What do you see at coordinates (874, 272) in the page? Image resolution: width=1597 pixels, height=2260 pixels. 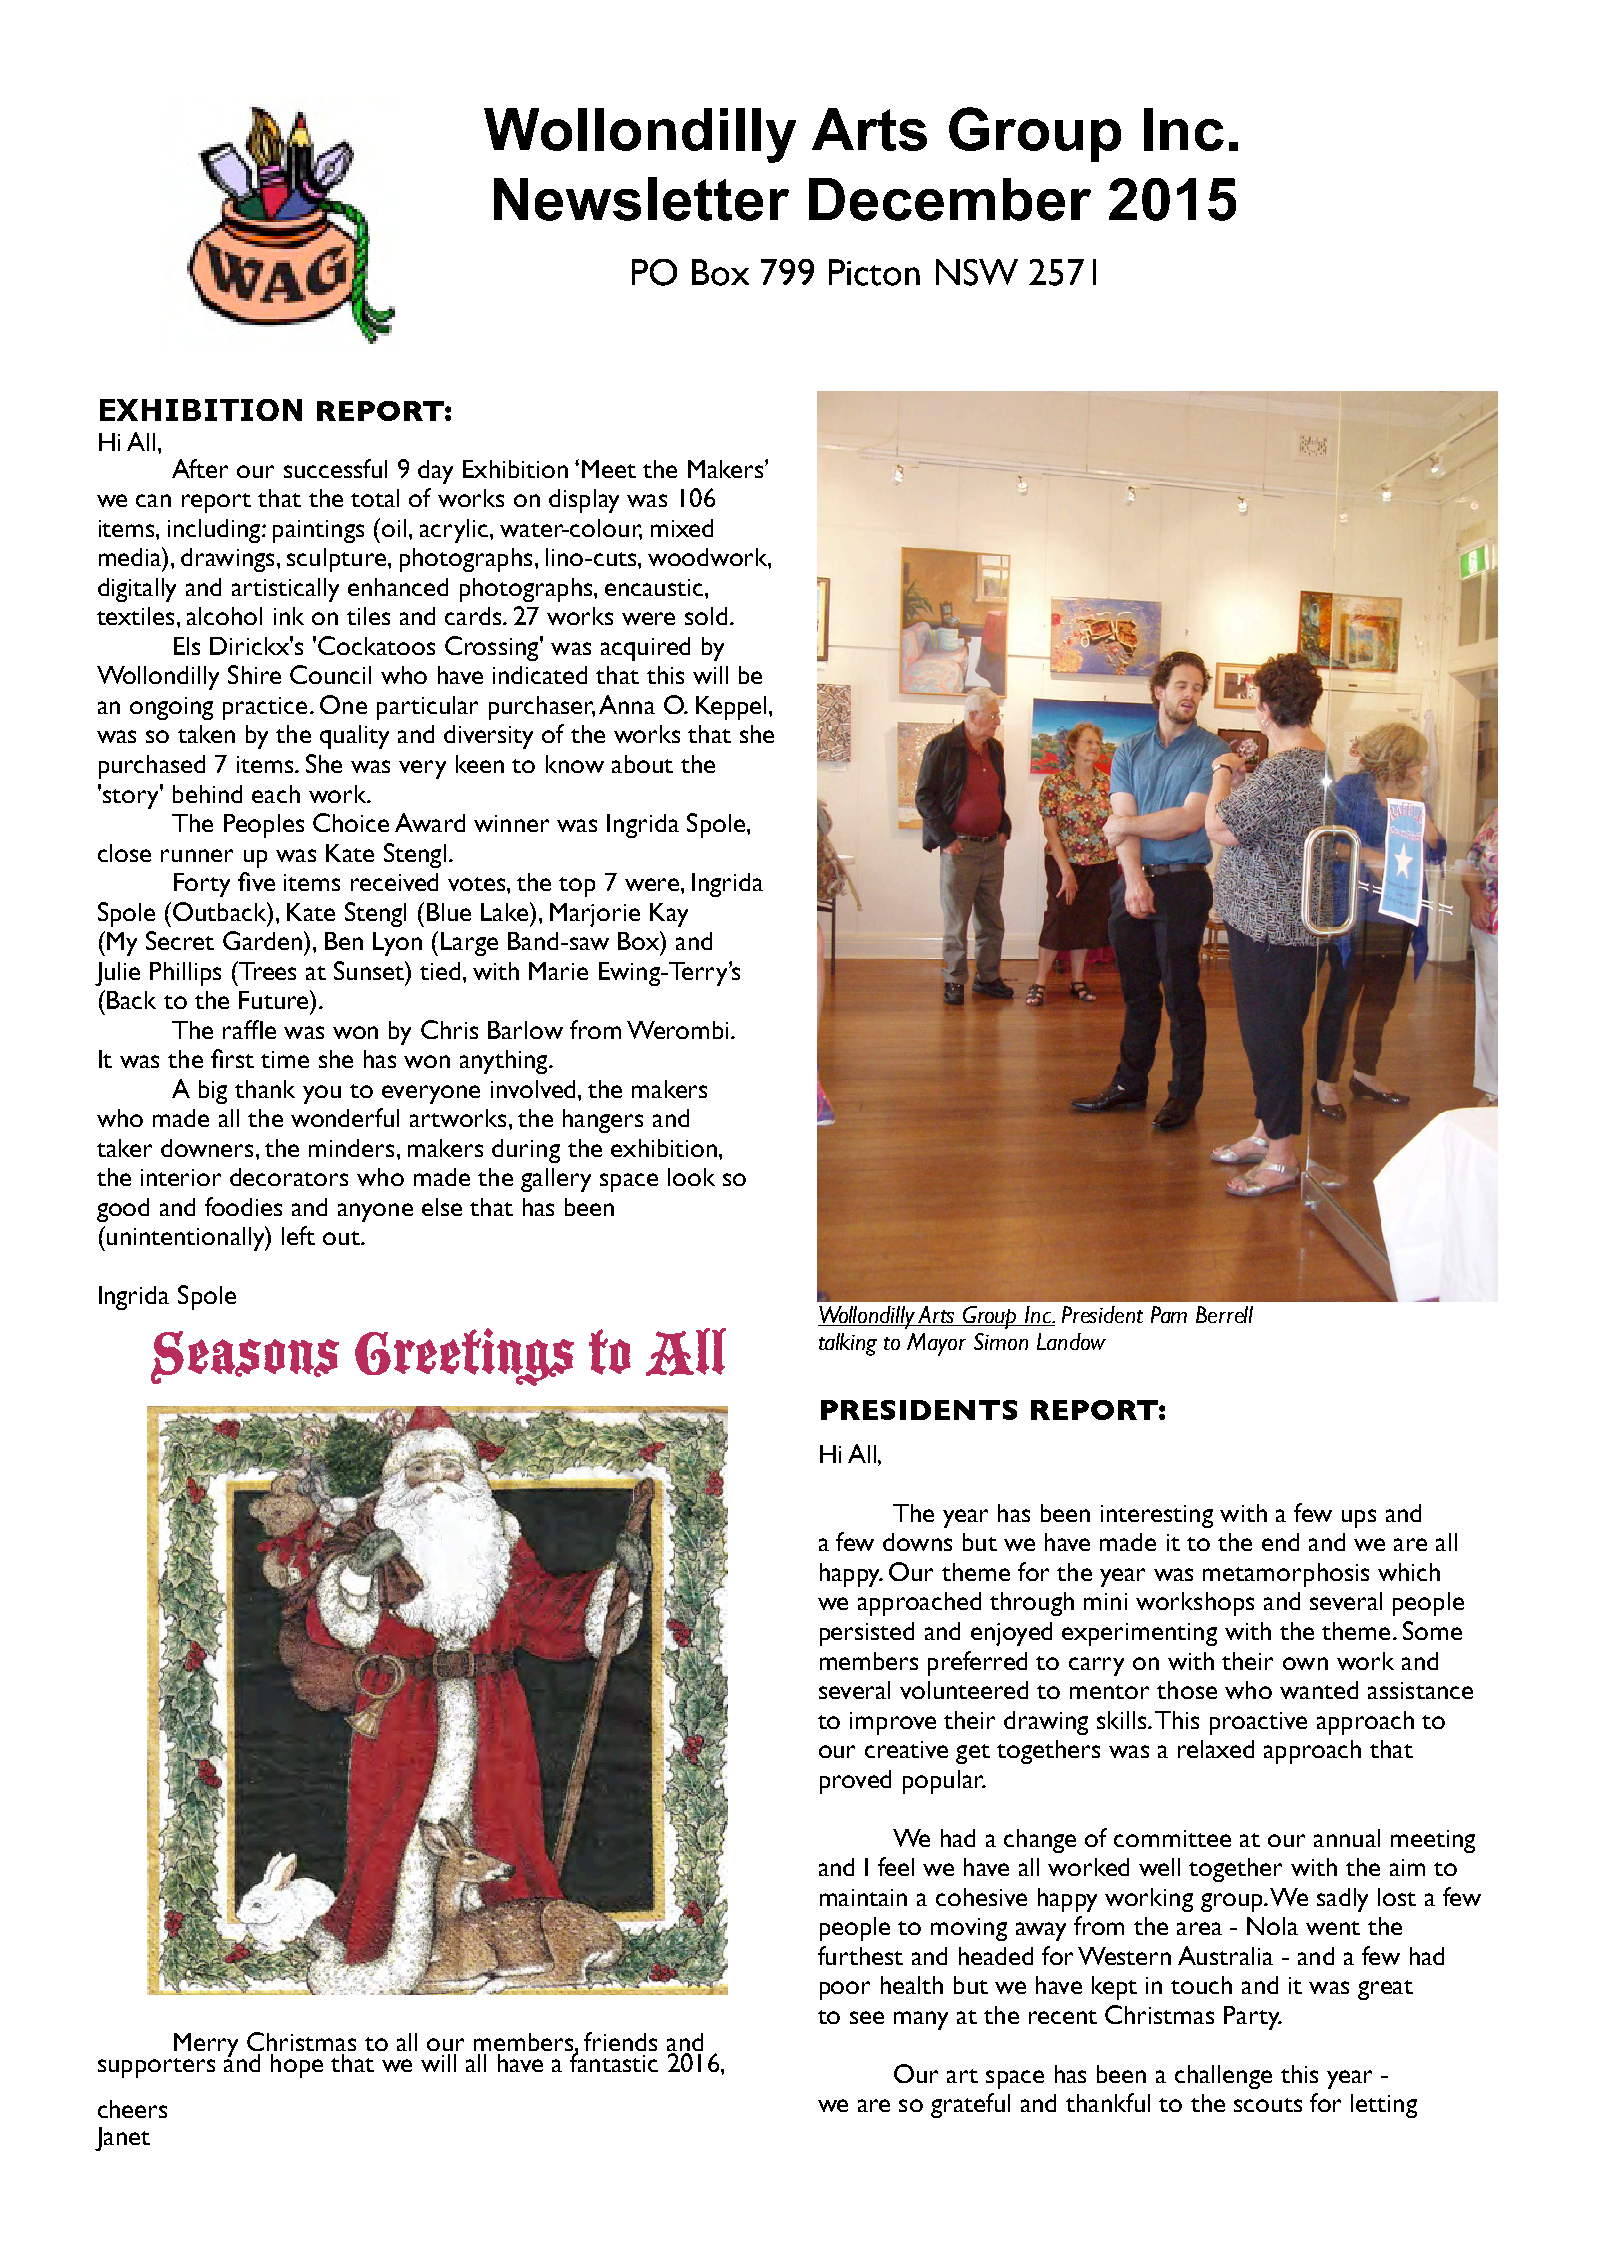 I see `Picton` at bounding box center [874, 272].
